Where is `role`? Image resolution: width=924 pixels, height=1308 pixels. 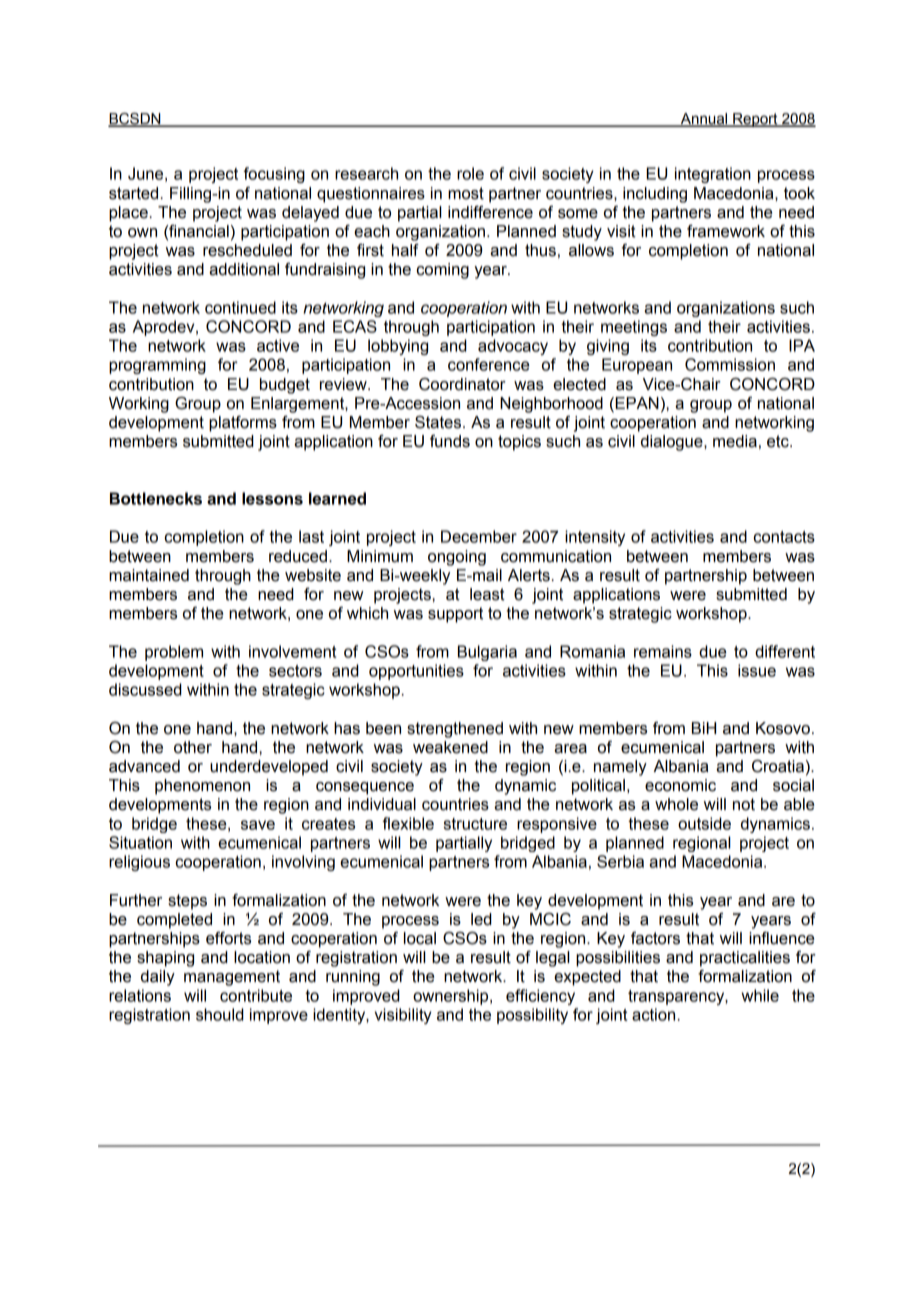 role is located at coordinates (470, 173).
